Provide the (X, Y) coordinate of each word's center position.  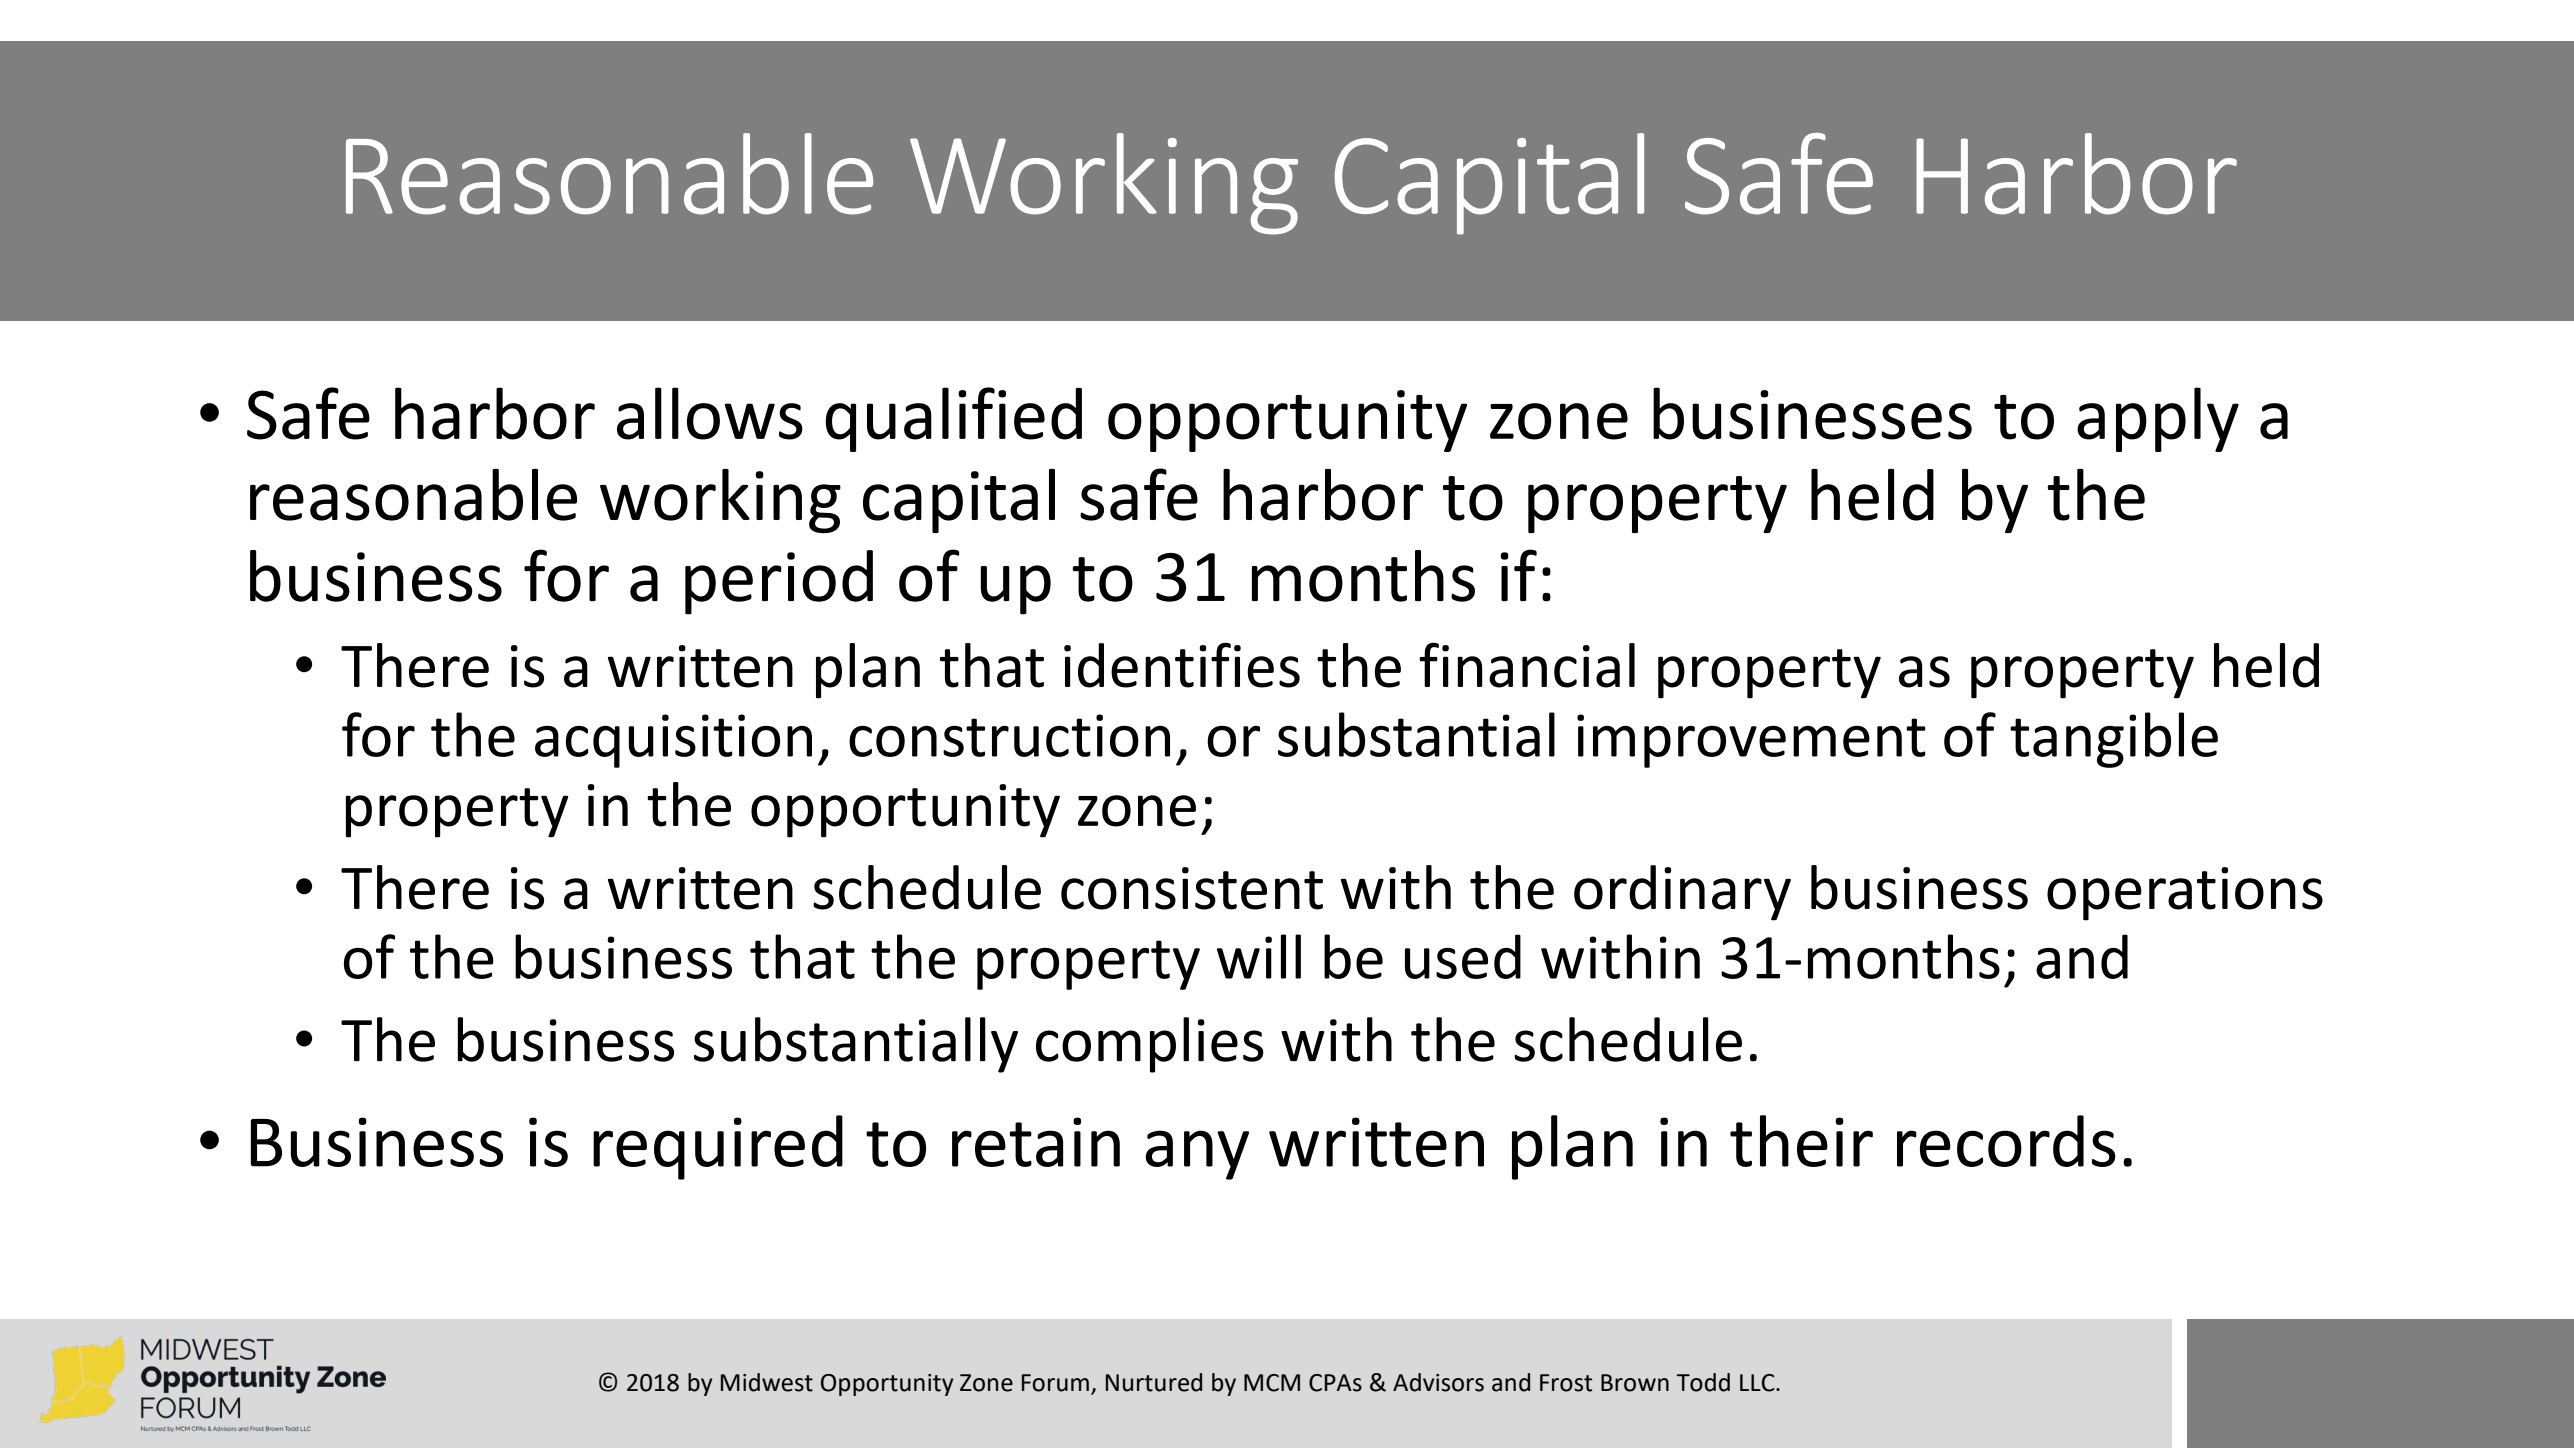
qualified (953, 419)
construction (1009, 735)
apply (2158, 419)
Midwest (767, 1382)
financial (1527, 665)
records (2006, 1141)
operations (2185, 894)
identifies (1182, 665)
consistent (1192, 888)
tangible (2114, 740)
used (1463, 956)
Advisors (1438, 1382)
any (1197, 1155)
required (718, 1147)
